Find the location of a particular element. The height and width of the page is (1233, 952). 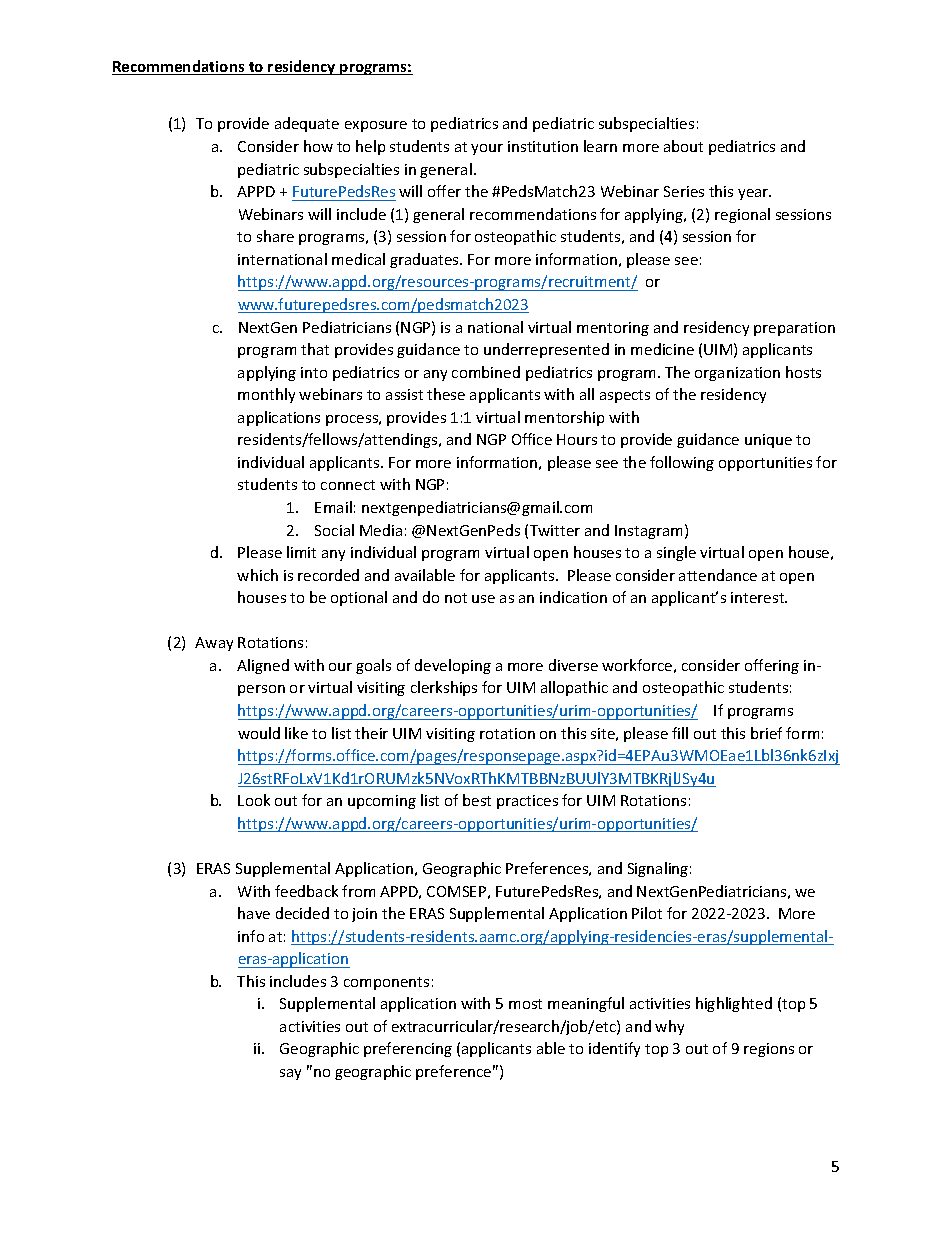

unique is located at coordinates (768, 441).
